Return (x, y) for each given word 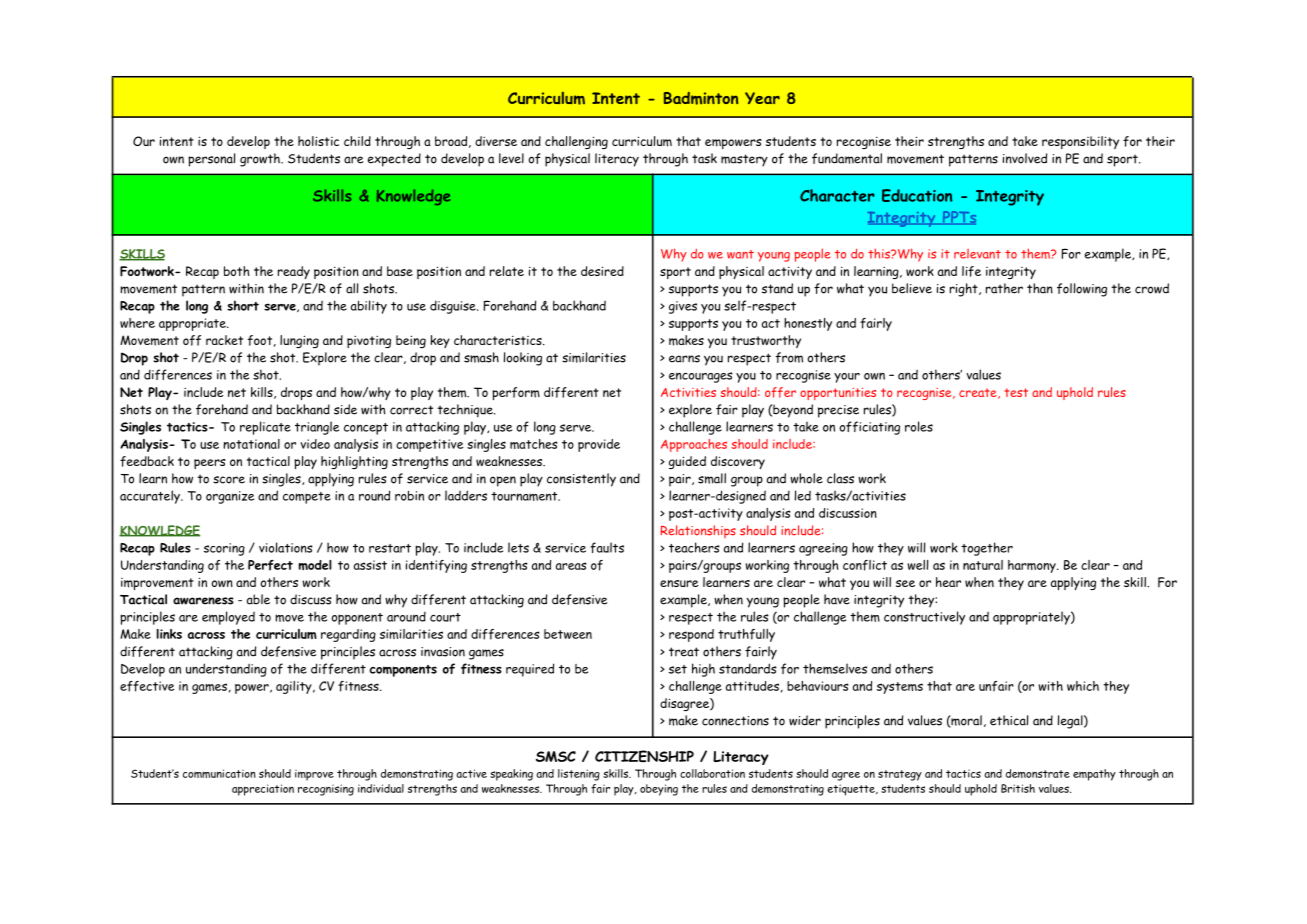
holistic (318, 141)
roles (919, 426)
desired (602, 271)
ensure (679, 583)
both (237, 271)
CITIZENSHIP (644, 756)
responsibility (1080, 142)
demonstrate (1038, 773)
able (258, 599)
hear (948, 582)
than (1040, 288)
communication (219, 773)
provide (599, 445)
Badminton (701, 98)
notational (251, 444)
